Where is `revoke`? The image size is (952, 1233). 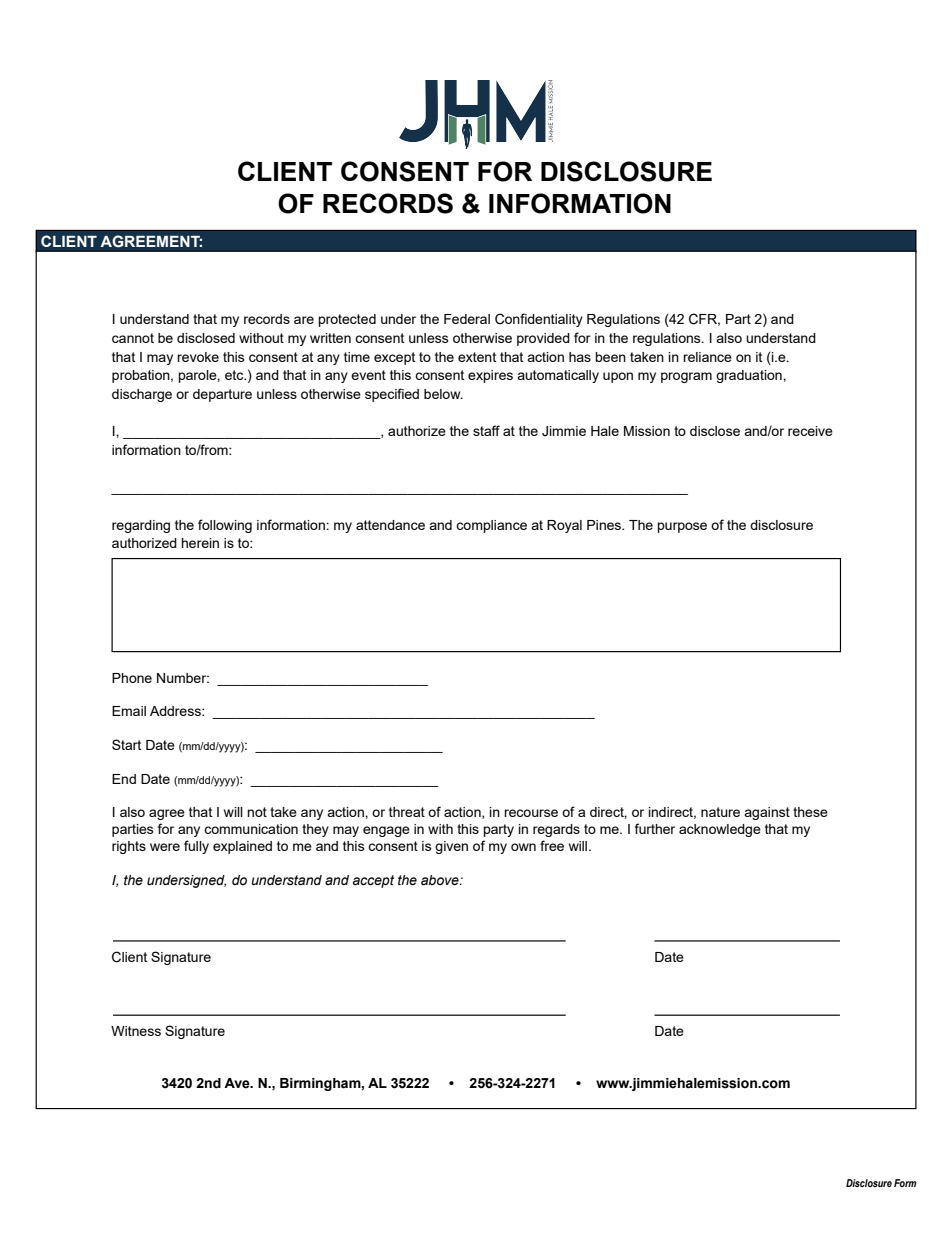
revoke is located at coordinates (198, 357).
